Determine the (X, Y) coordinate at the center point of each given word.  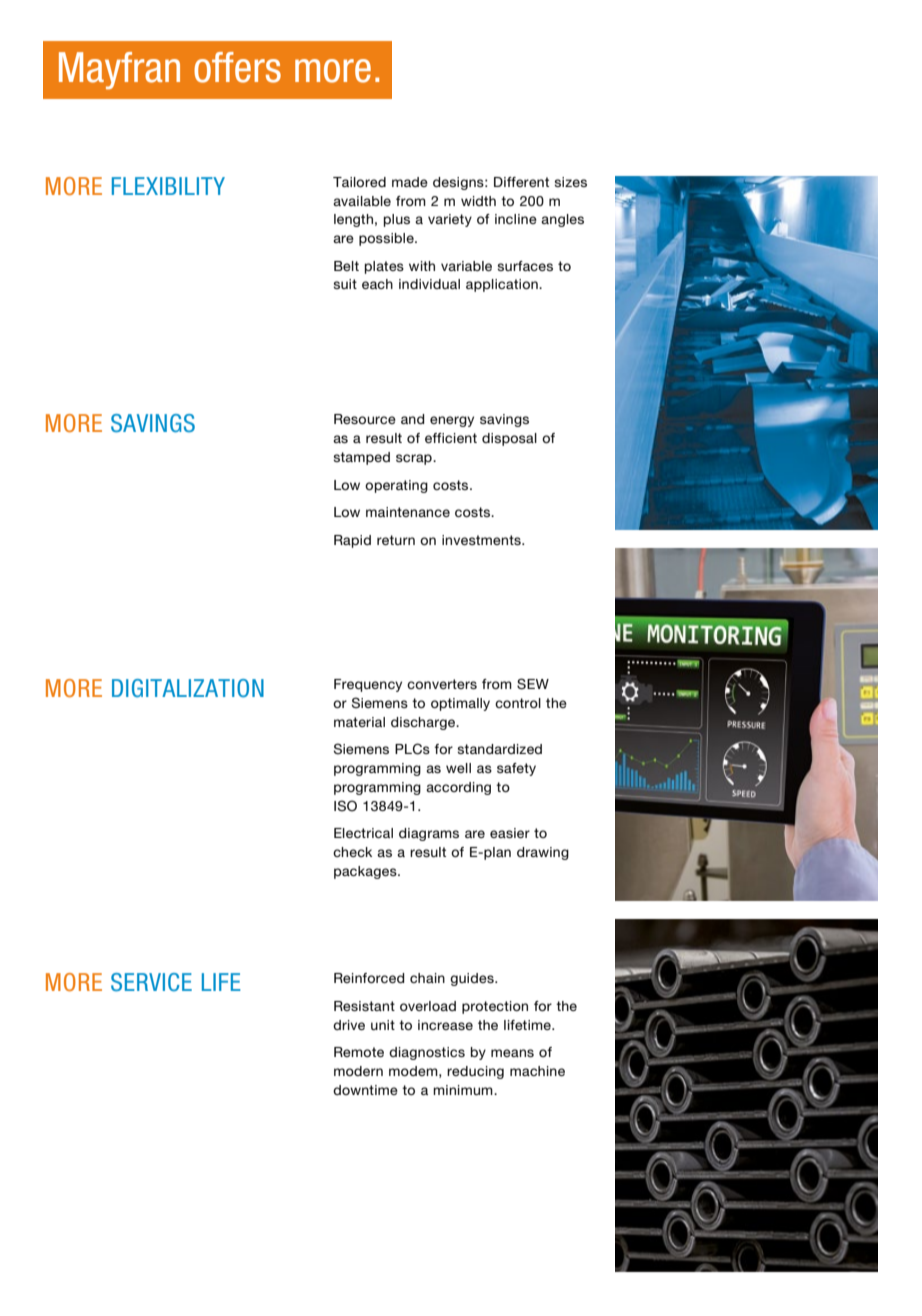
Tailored (359, 182)
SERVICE (151, 982)
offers (237, 67)
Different (521, 182)
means (512, 1053)
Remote (359, 1052)
